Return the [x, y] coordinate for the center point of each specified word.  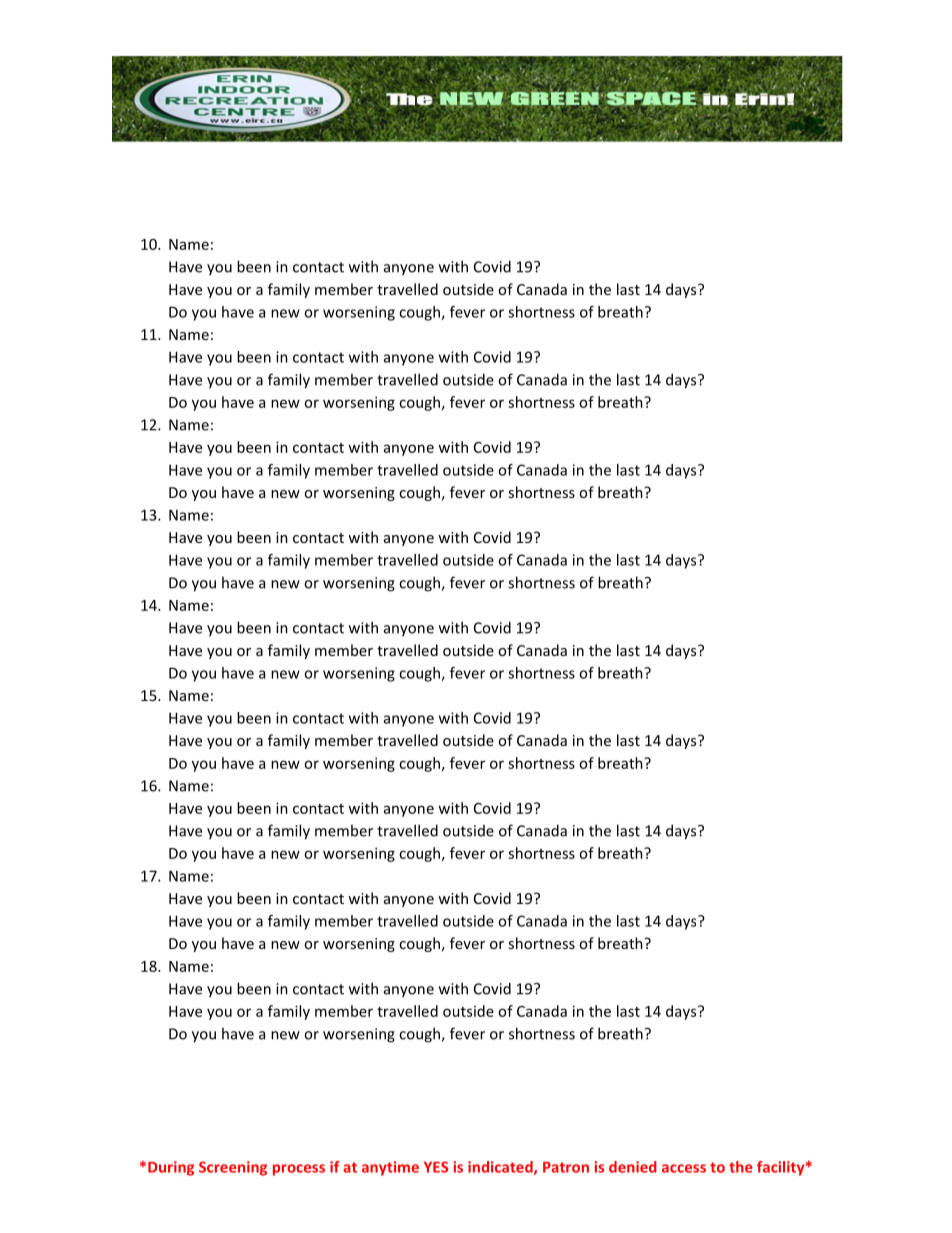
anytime [390, 1168]
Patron [566, 1167]
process [299, 1170]
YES [436, 1167]
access [684, 1168]
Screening [233, 1168]
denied [633, 1167]
